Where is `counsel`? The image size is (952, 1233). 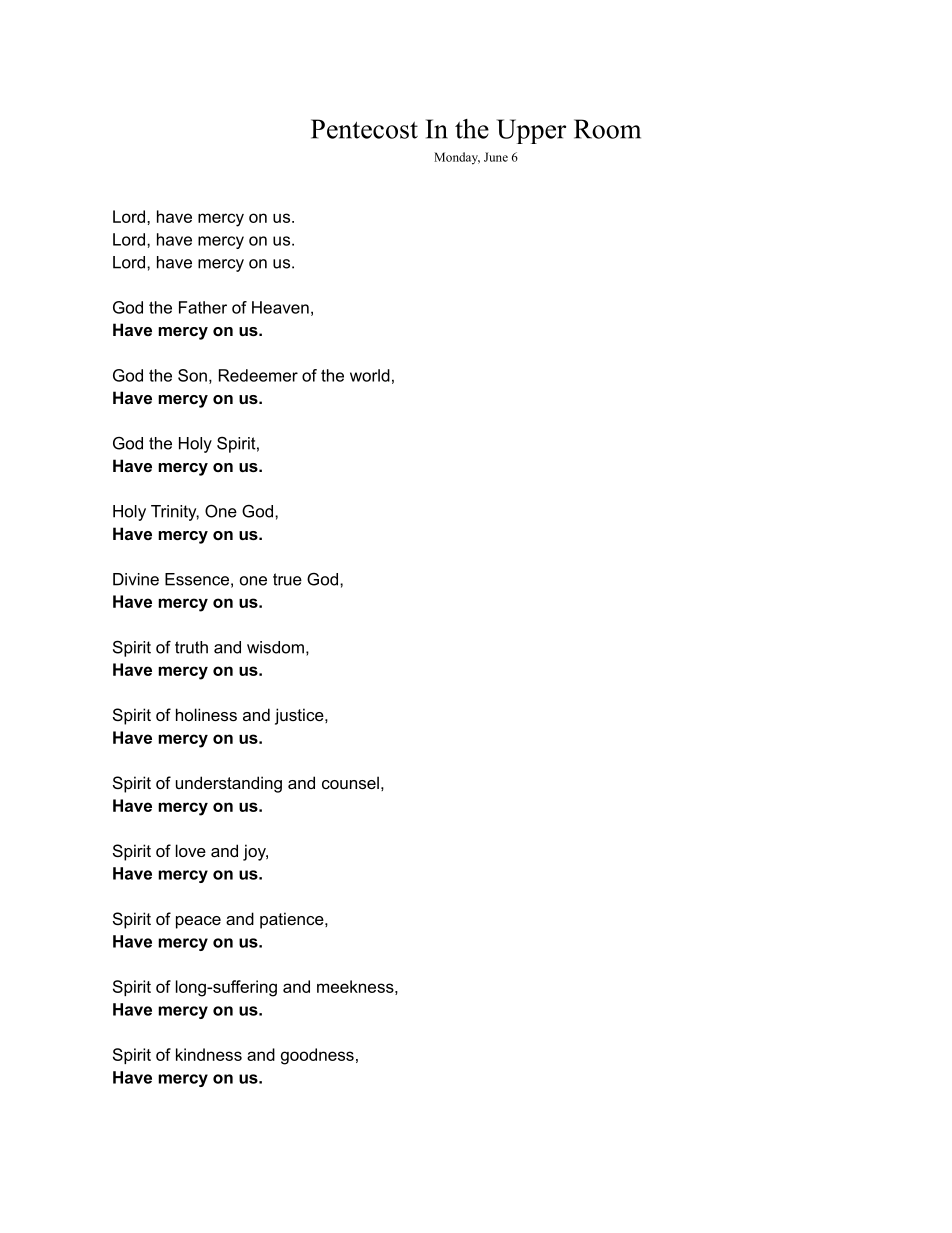
counsel is located at coordinates (350, 782).
